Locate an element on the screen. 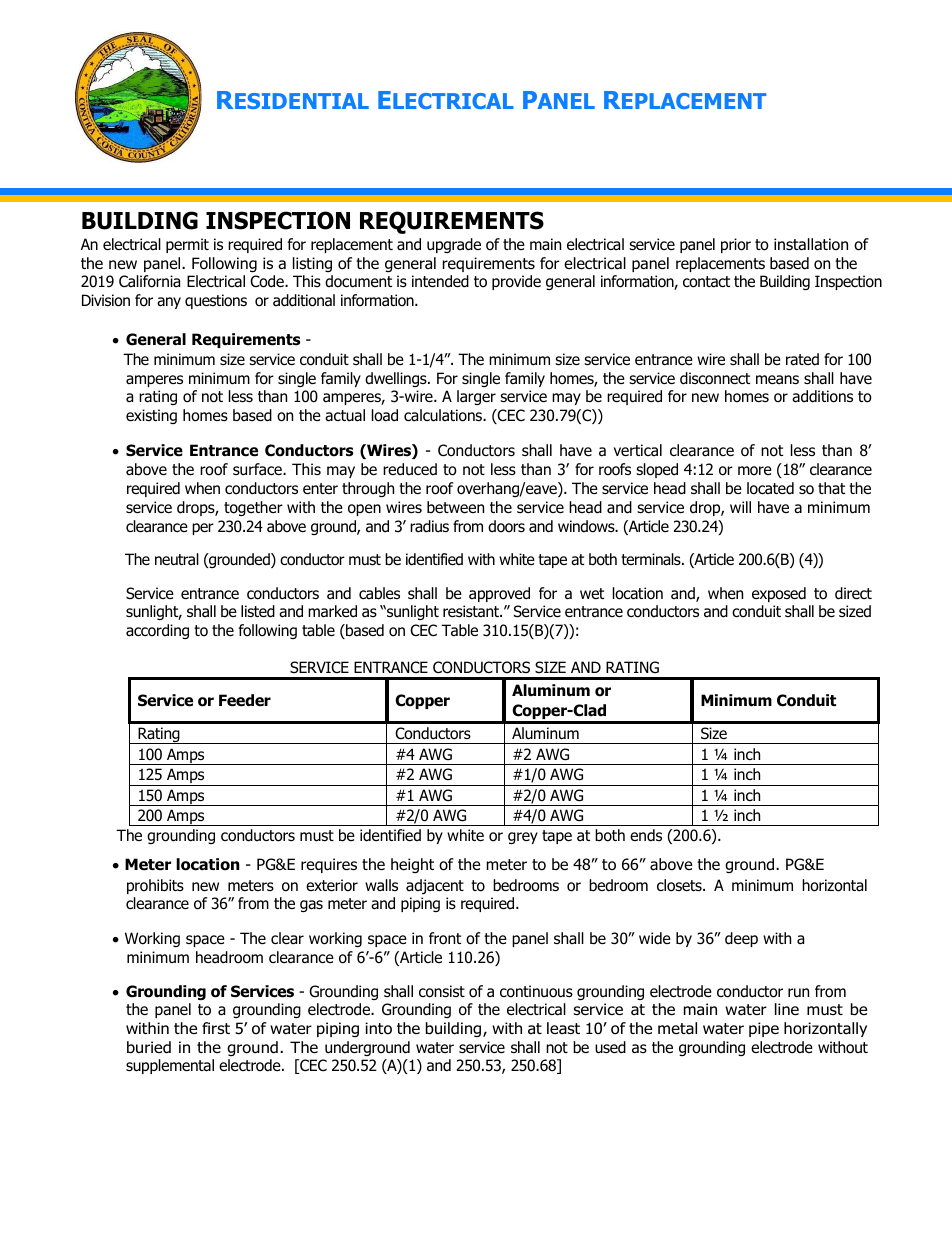 Image resolution: width=952 pixels, height=1233 pixels. prohibits is located at coordinates (155, 886).
